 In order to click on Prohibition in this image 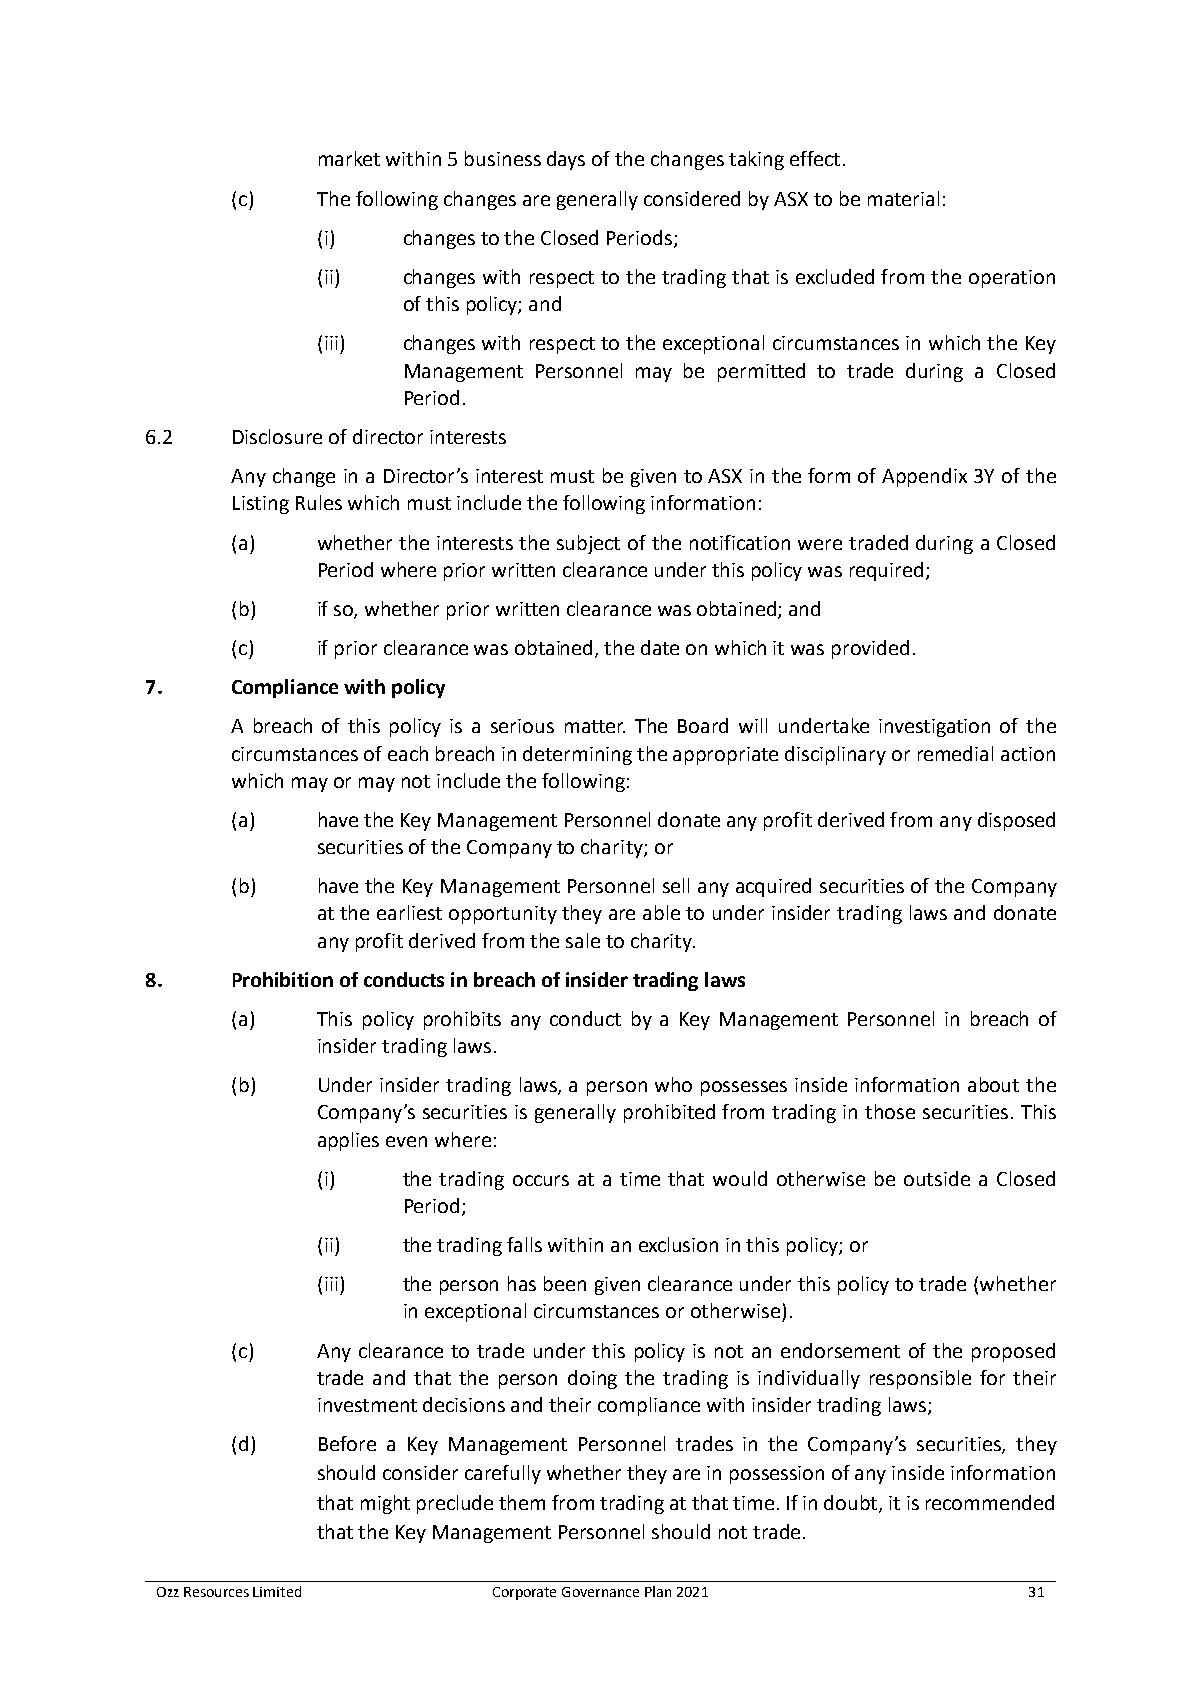, I will do `click(283, 979)`.
